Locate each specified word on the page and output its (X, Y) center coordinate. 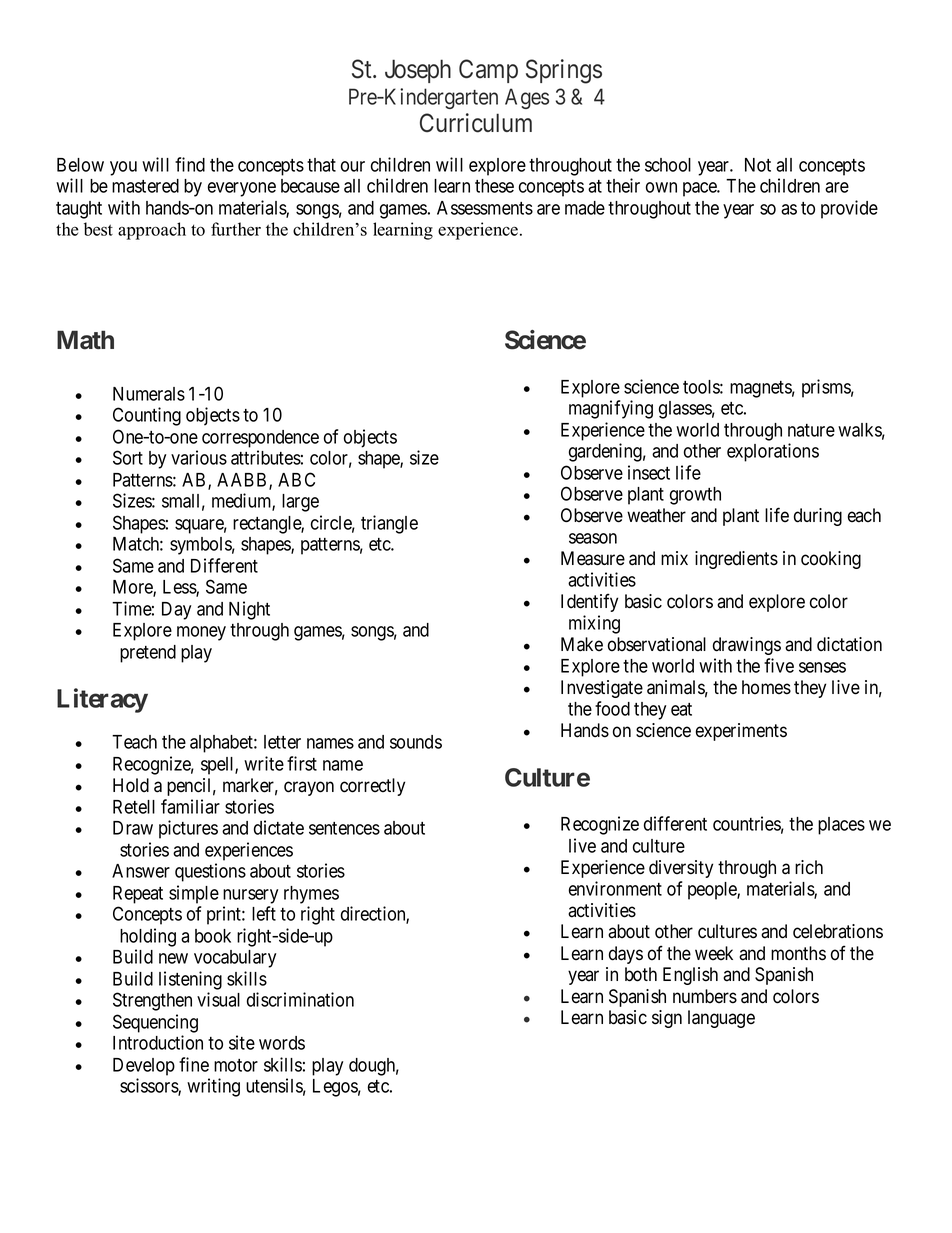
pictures (188, 829)
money (201, 633)
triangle (389, 524)
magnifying (611, 409)
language (721, 1019)
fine (194, 1064)
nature (811, 430)
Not (758, 165)
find (190, 164)
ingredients (736, 560)
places (841, 826)
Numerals (149, 394)
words (282, 1043)
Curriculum (476, 123)
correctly (372, 787)
